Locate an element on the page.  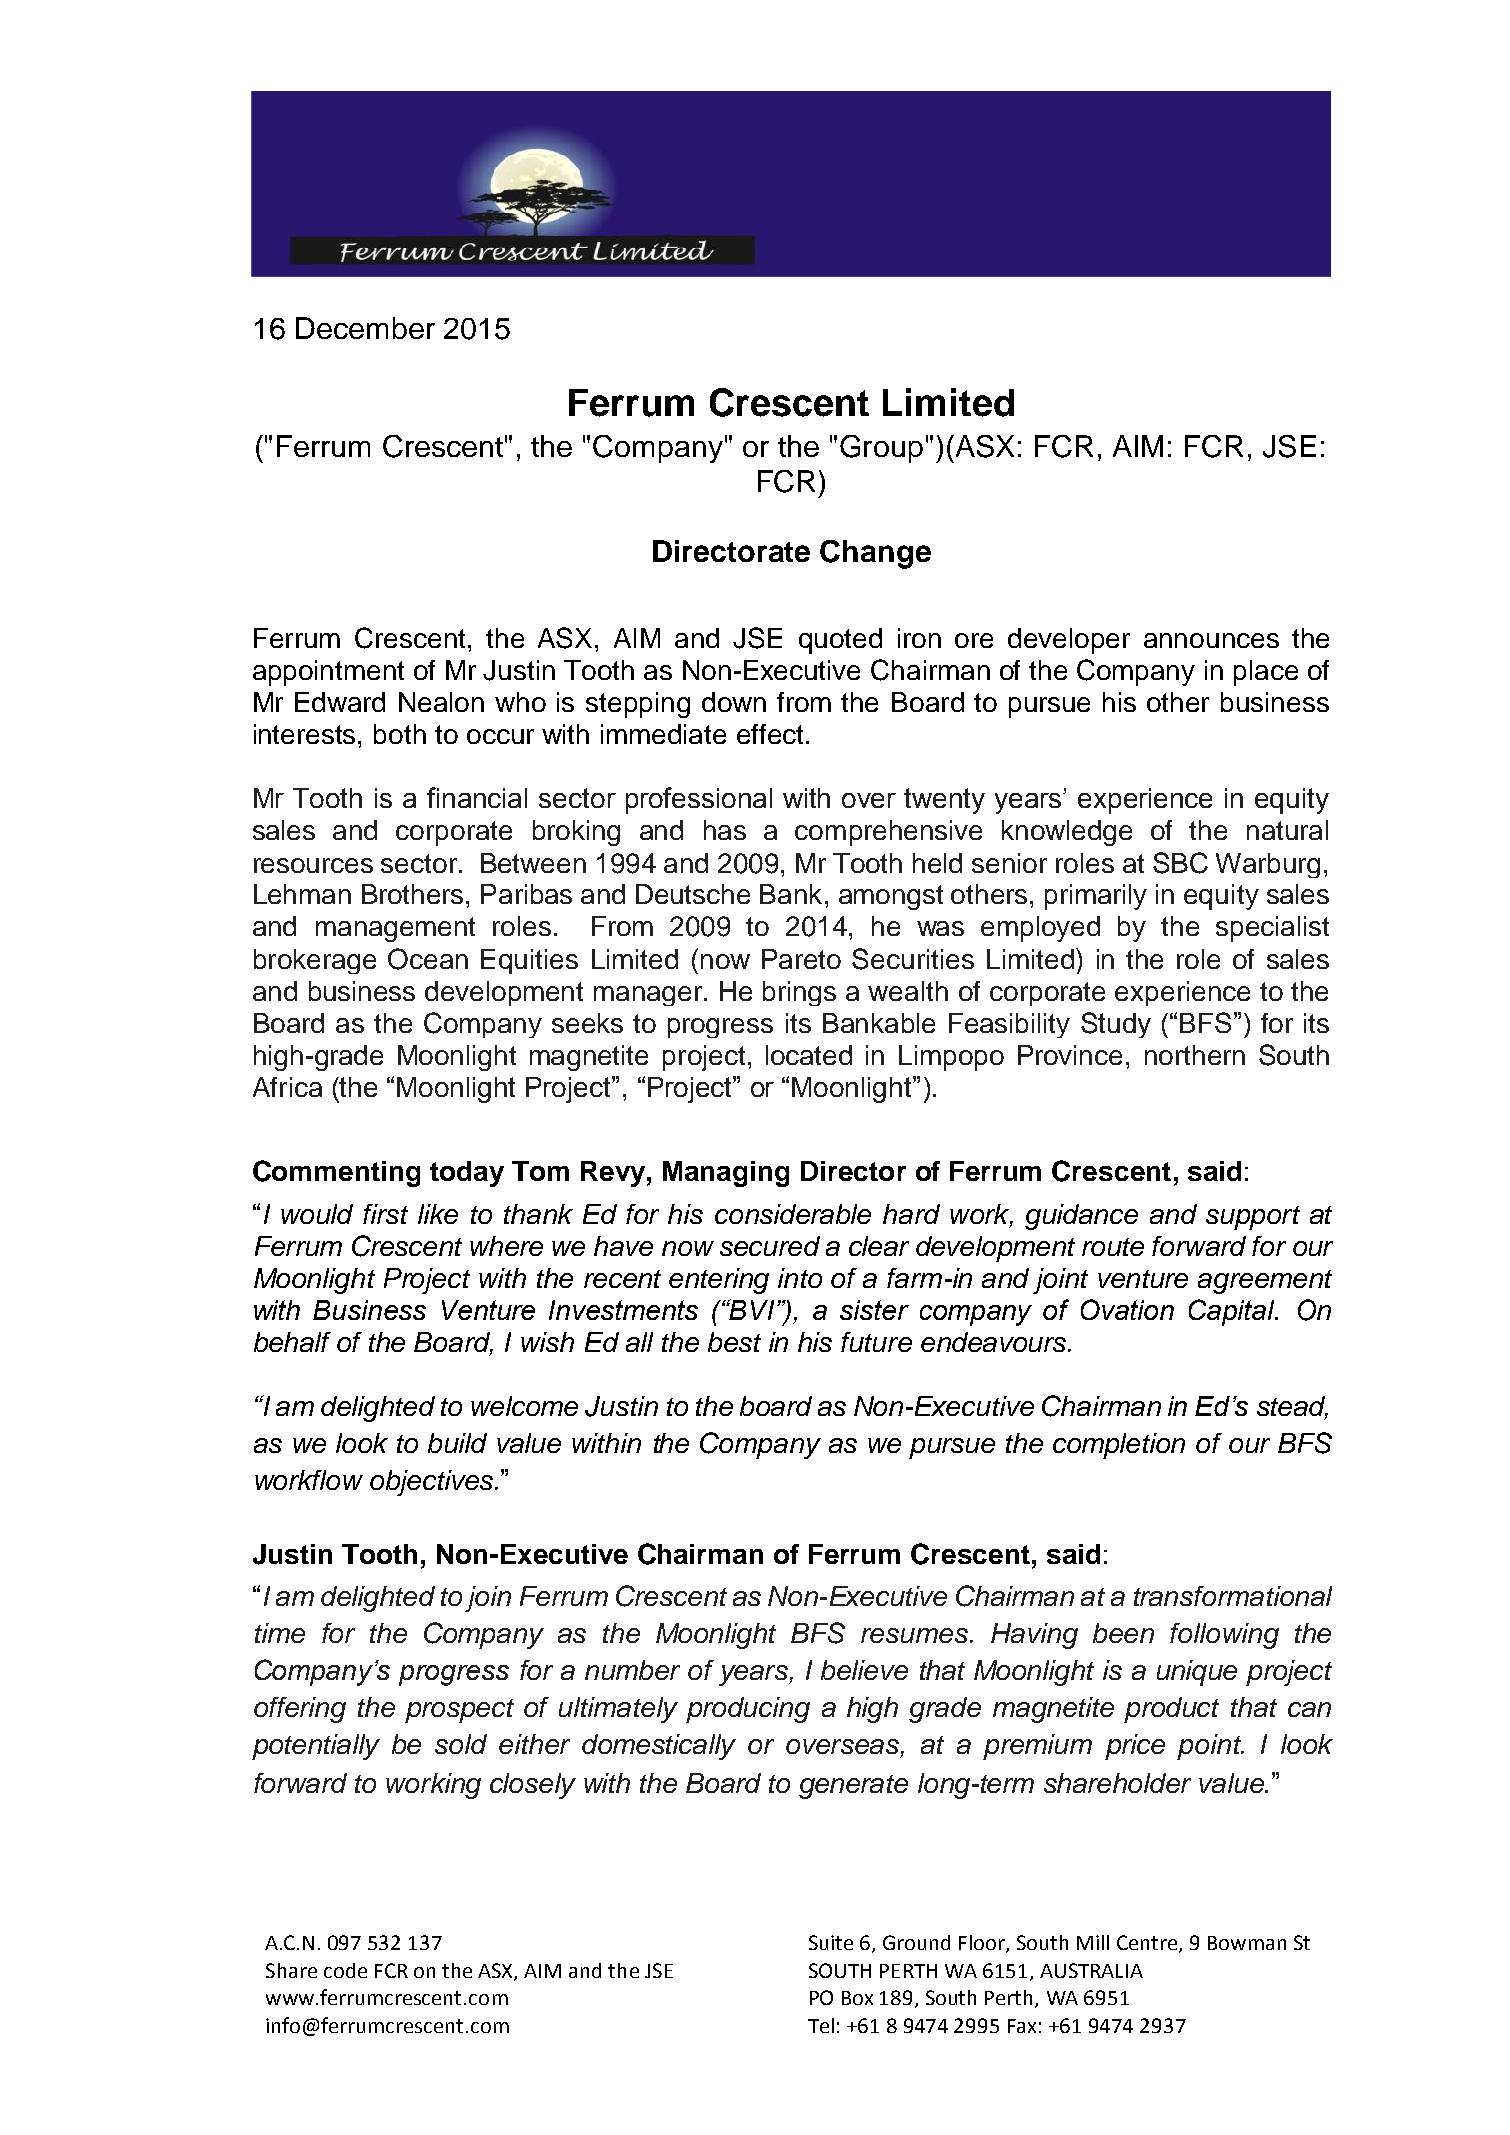
announces is located at coordinates (1211, 640).
